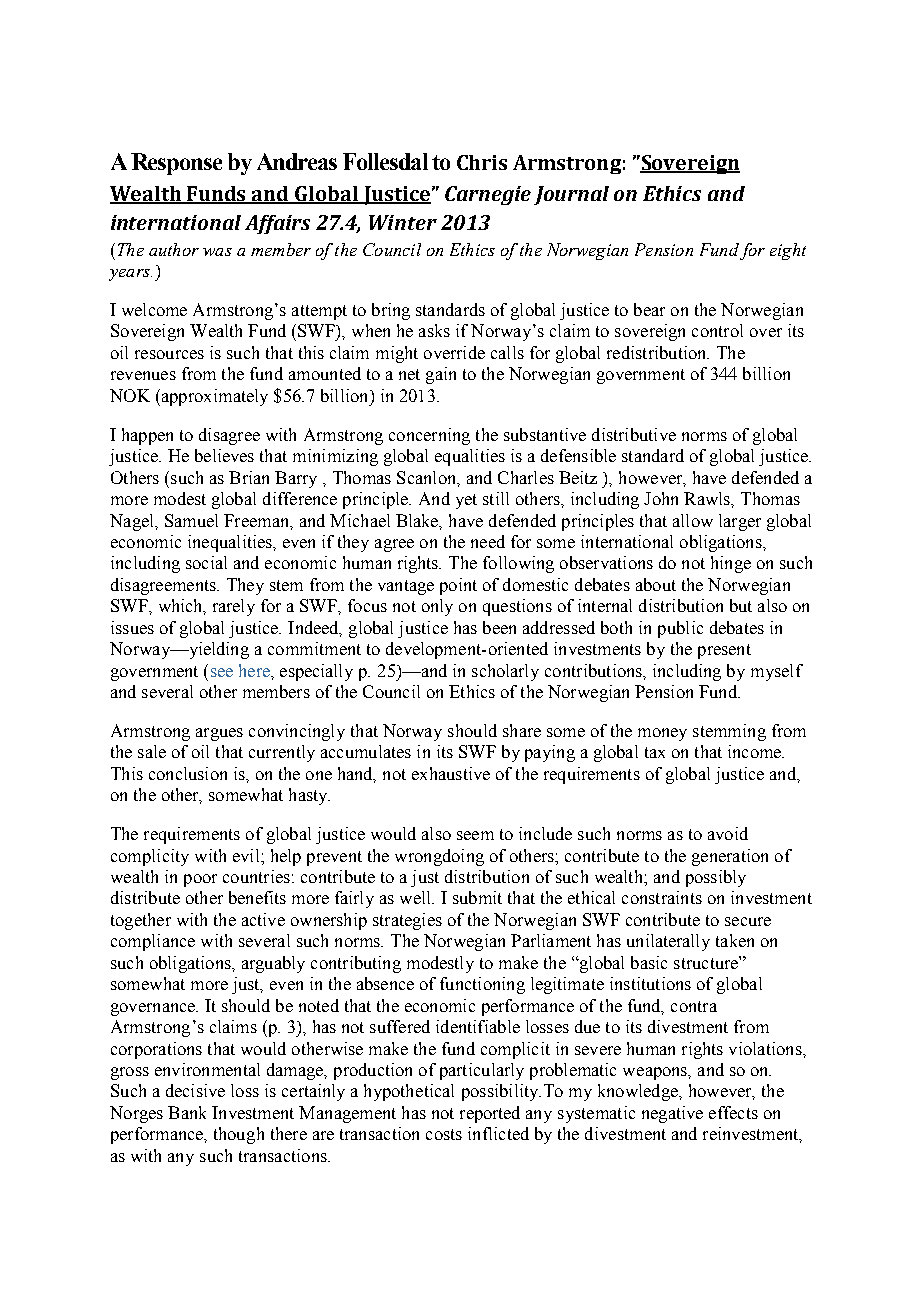 The height and width of the document is (1308, 924). I want to click on Samuel, so click(191, 520).
